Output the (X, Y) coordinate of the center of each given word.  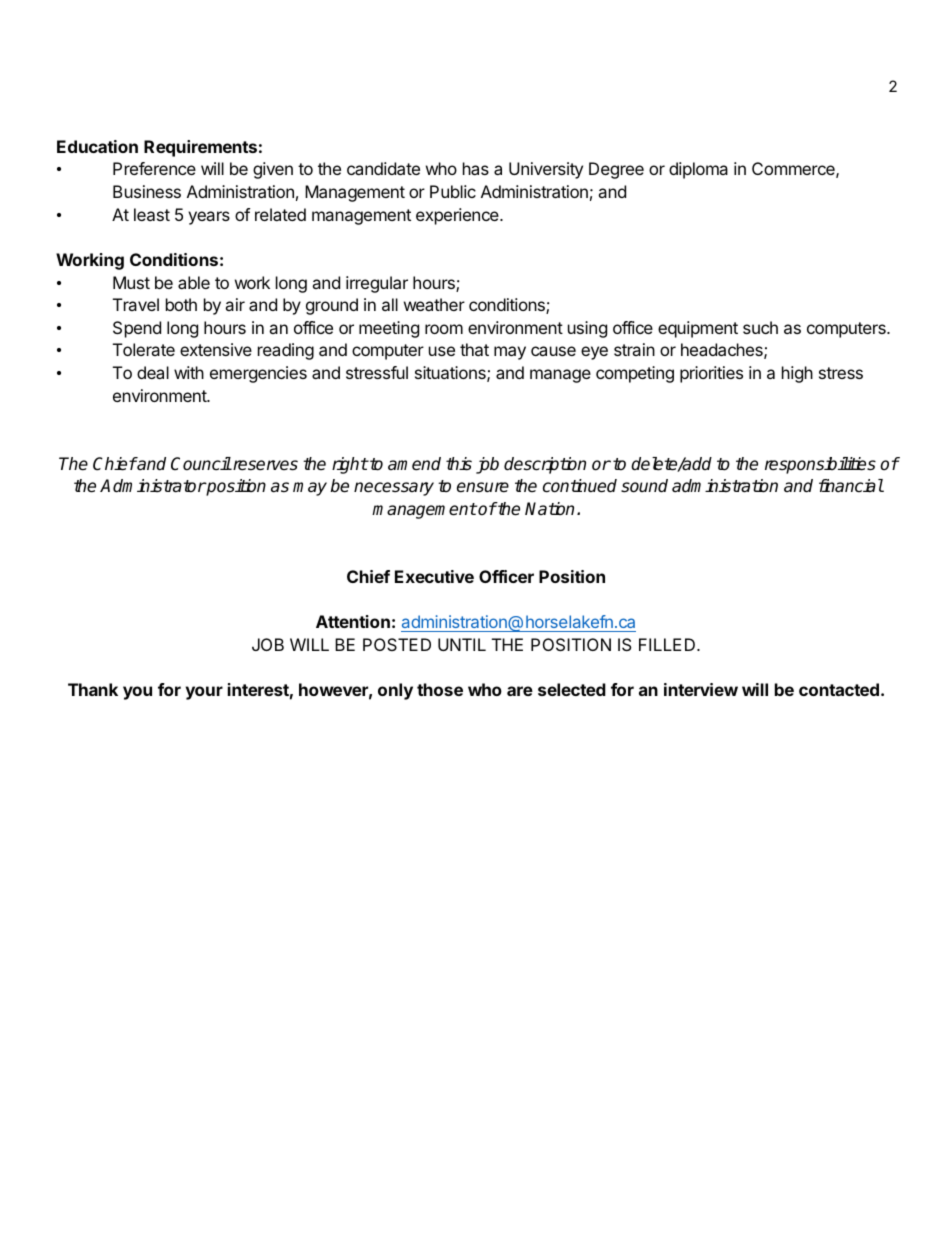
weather (434, 304)
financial (851, 486)
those (440, 689)
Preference (154, 168)
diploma (698, 170)
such (760, 327)
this (459, 464)
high (797, 374)
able (194, 282)
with (189, 372)
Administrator (153, 486)
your (204, 693)
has (476, 168)
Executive (434, 576)
